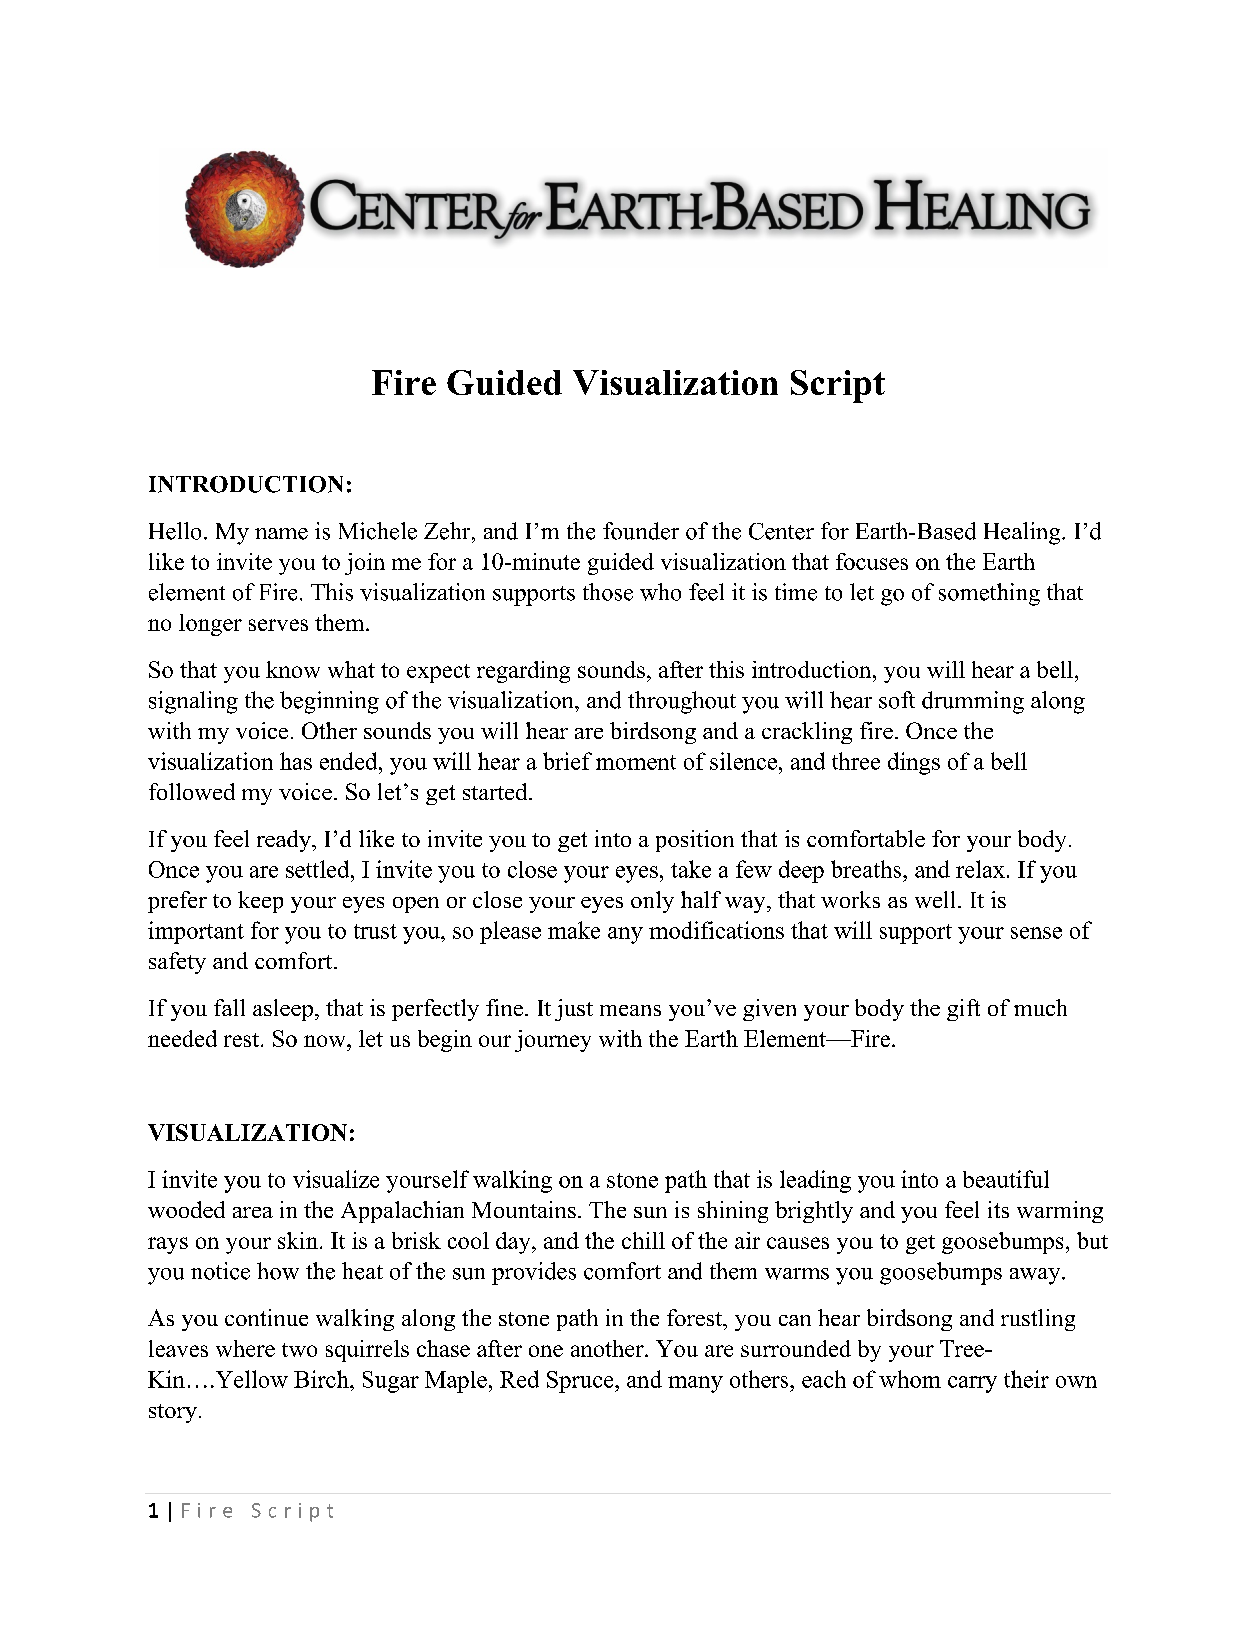  Describe the element at coordinates (553, 1041) in the image. I see `journey` at that location.
